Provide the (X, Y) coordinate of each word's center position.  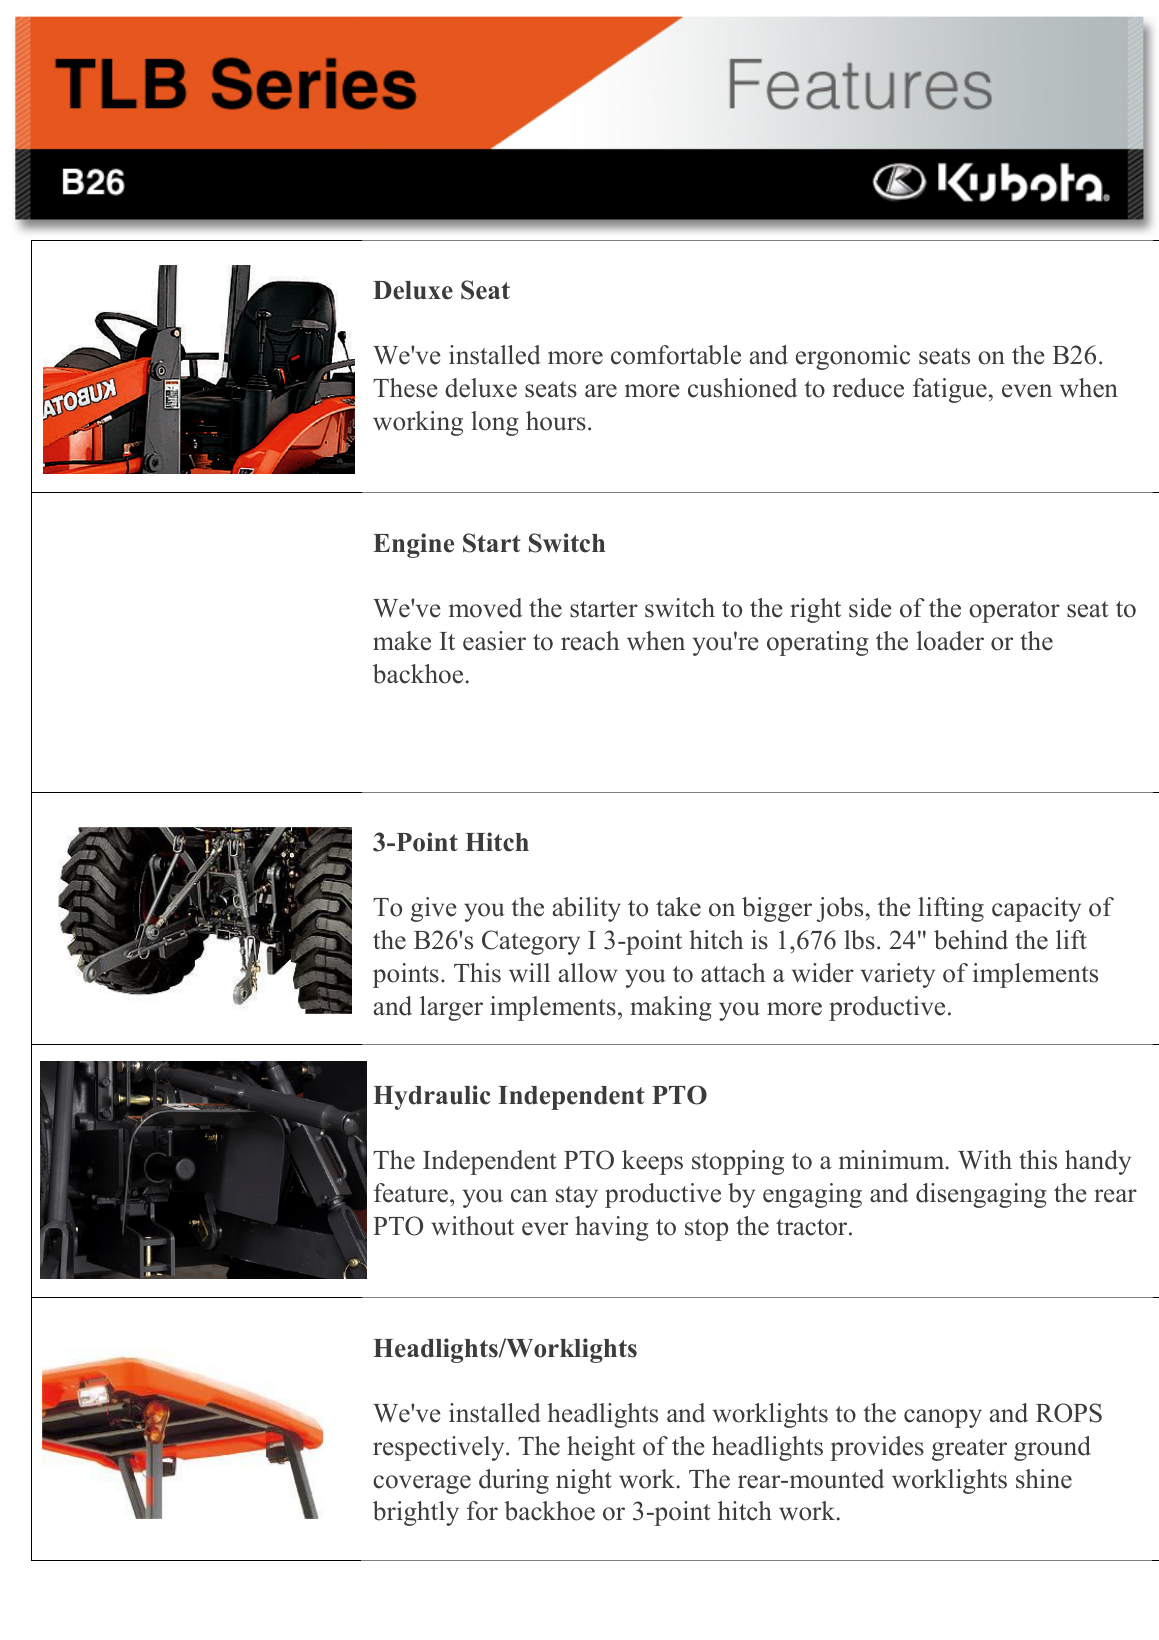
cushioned (742, 388)
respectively (440, 1448)
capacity (1036, 909)
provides (877, 1448)
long (495, 423)
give (434, 909)
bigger (777, 909)
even (1027, 391)
